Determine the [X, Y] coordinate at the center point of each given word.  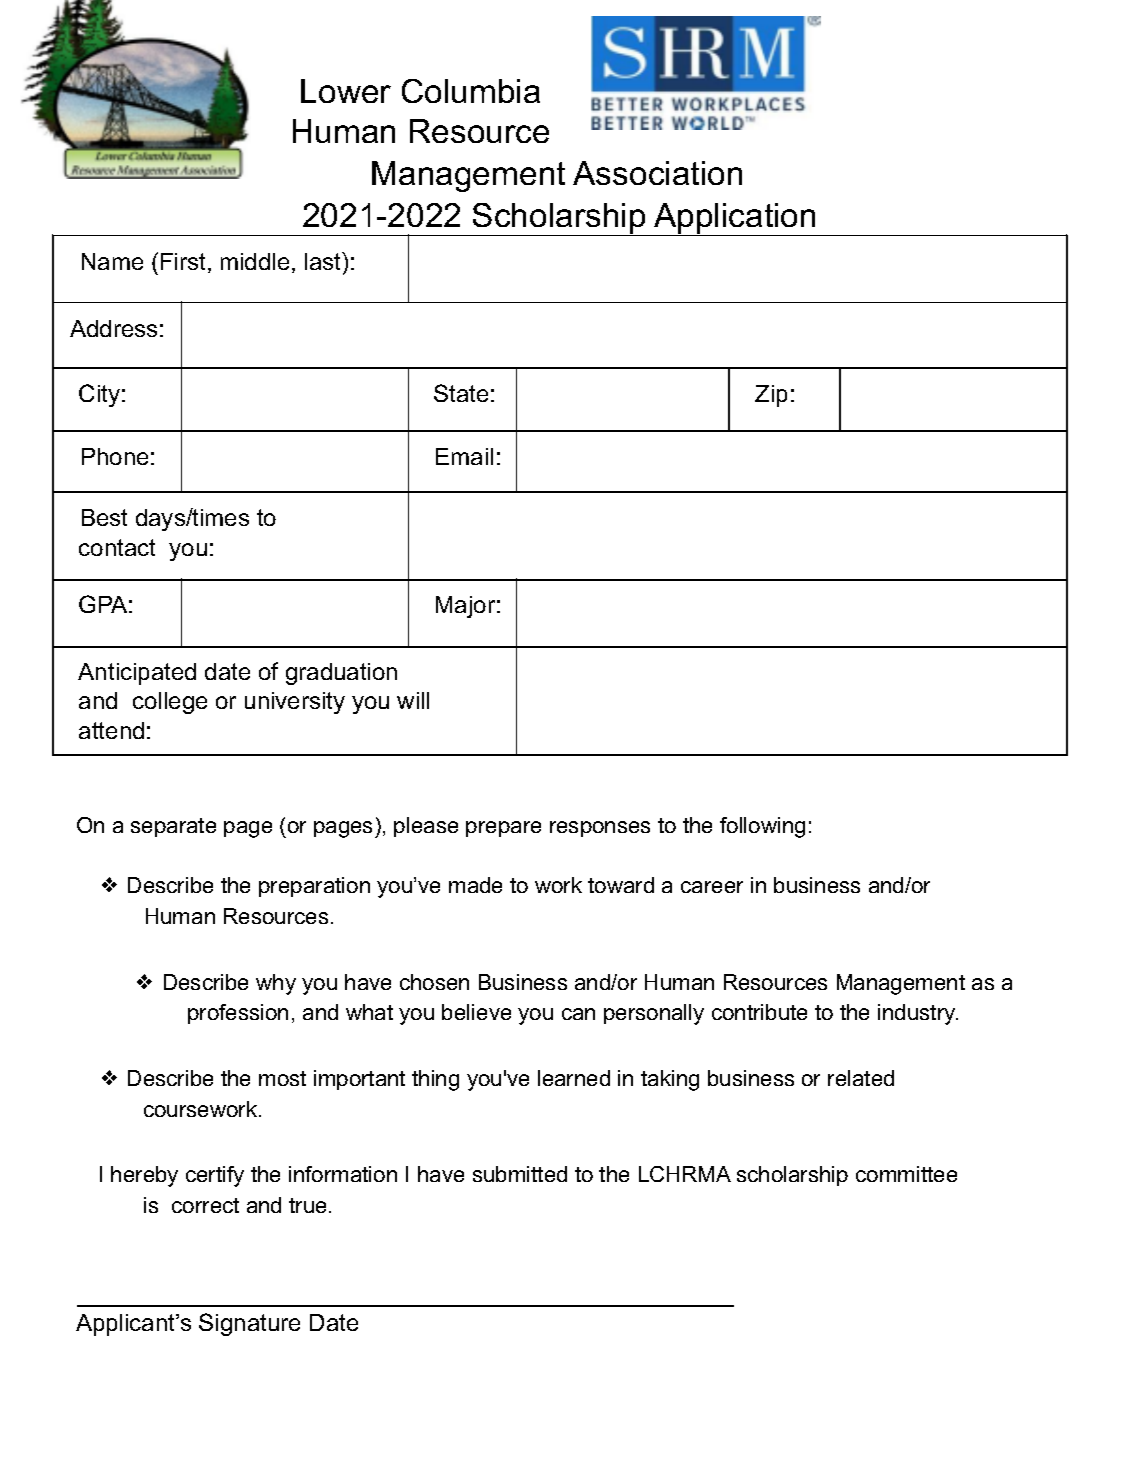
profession [238, 1014]
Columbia [471, 91]
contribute [759, 1012]
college [170, 703]
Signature [249, 1324]
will [413, 700]
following [762, 827]
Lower [346, 91]
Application [735, 219]
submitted [520, 1174]
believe [476, 1012]
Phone [115, 456]
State [461, 393]
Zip [771, 396]
